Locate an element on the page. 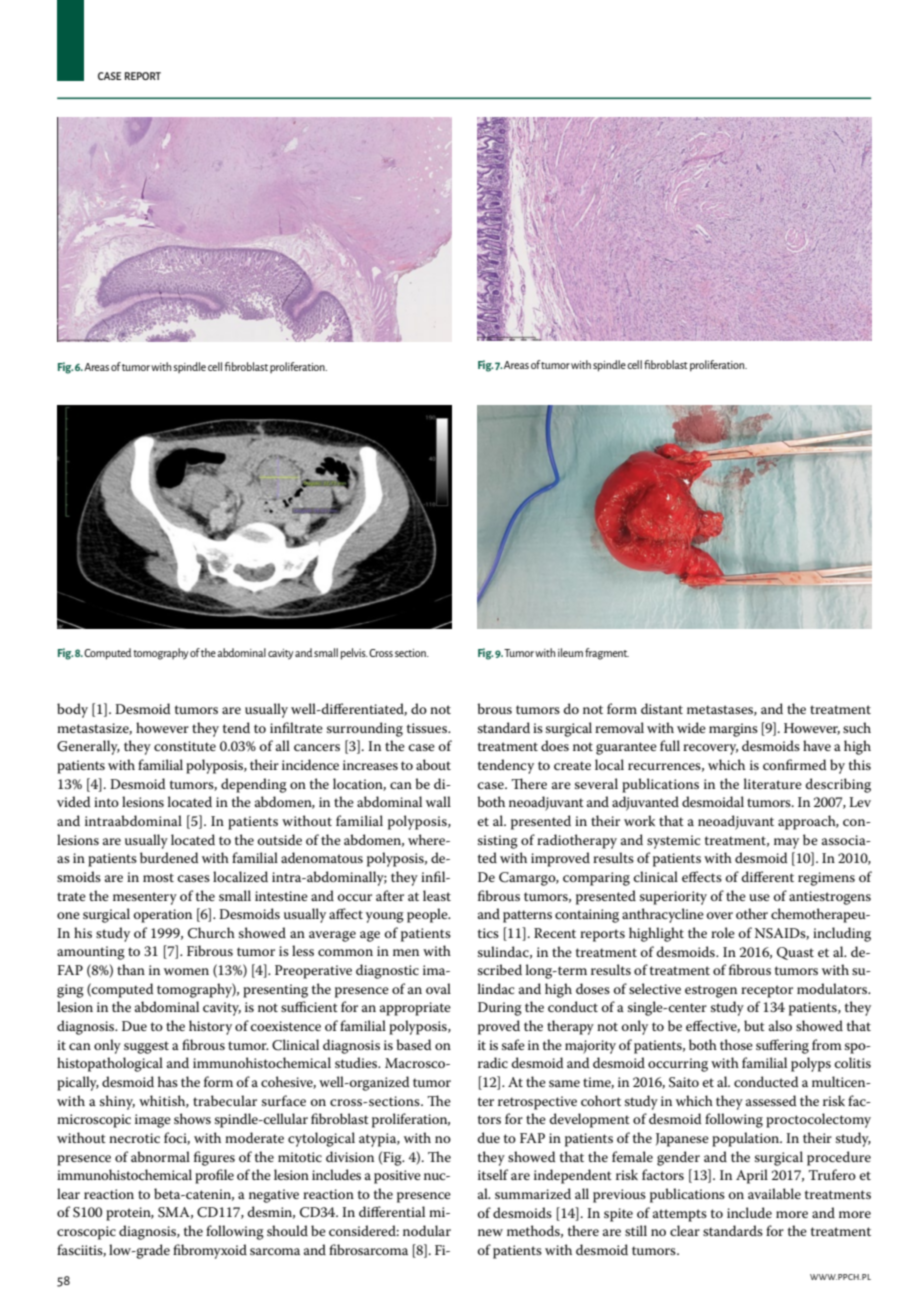 This page has width=924, height=1308. body is located at coordinates (72, 710).
